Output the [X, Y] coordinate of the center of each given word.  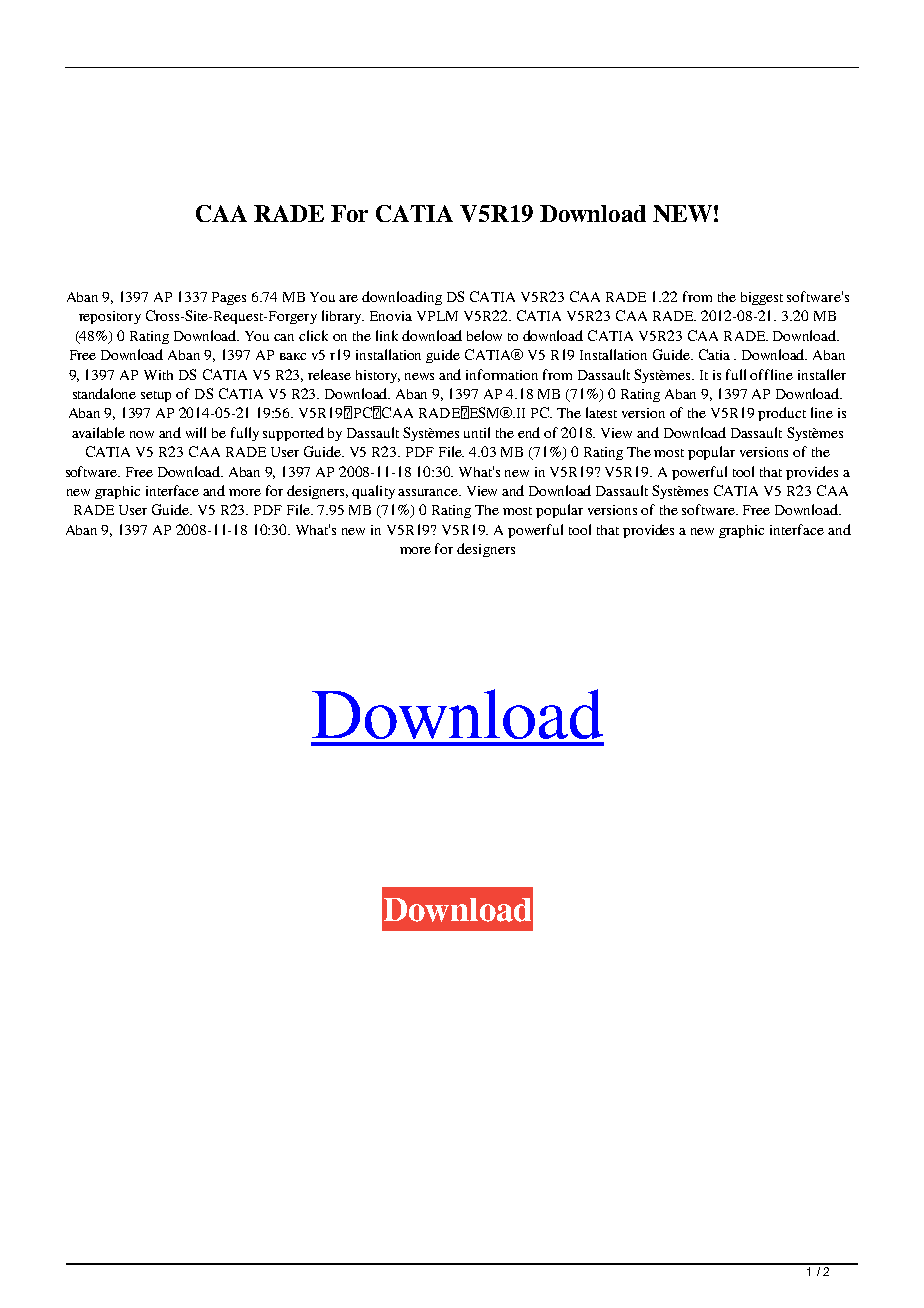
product [782, 414]
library [343, 317]
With [158, 375]
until [477, 432]
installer [822, 374]
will [196, 432]
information [502, 374]
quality [373, 492]
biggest [762, 298]
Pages [229, 298]
